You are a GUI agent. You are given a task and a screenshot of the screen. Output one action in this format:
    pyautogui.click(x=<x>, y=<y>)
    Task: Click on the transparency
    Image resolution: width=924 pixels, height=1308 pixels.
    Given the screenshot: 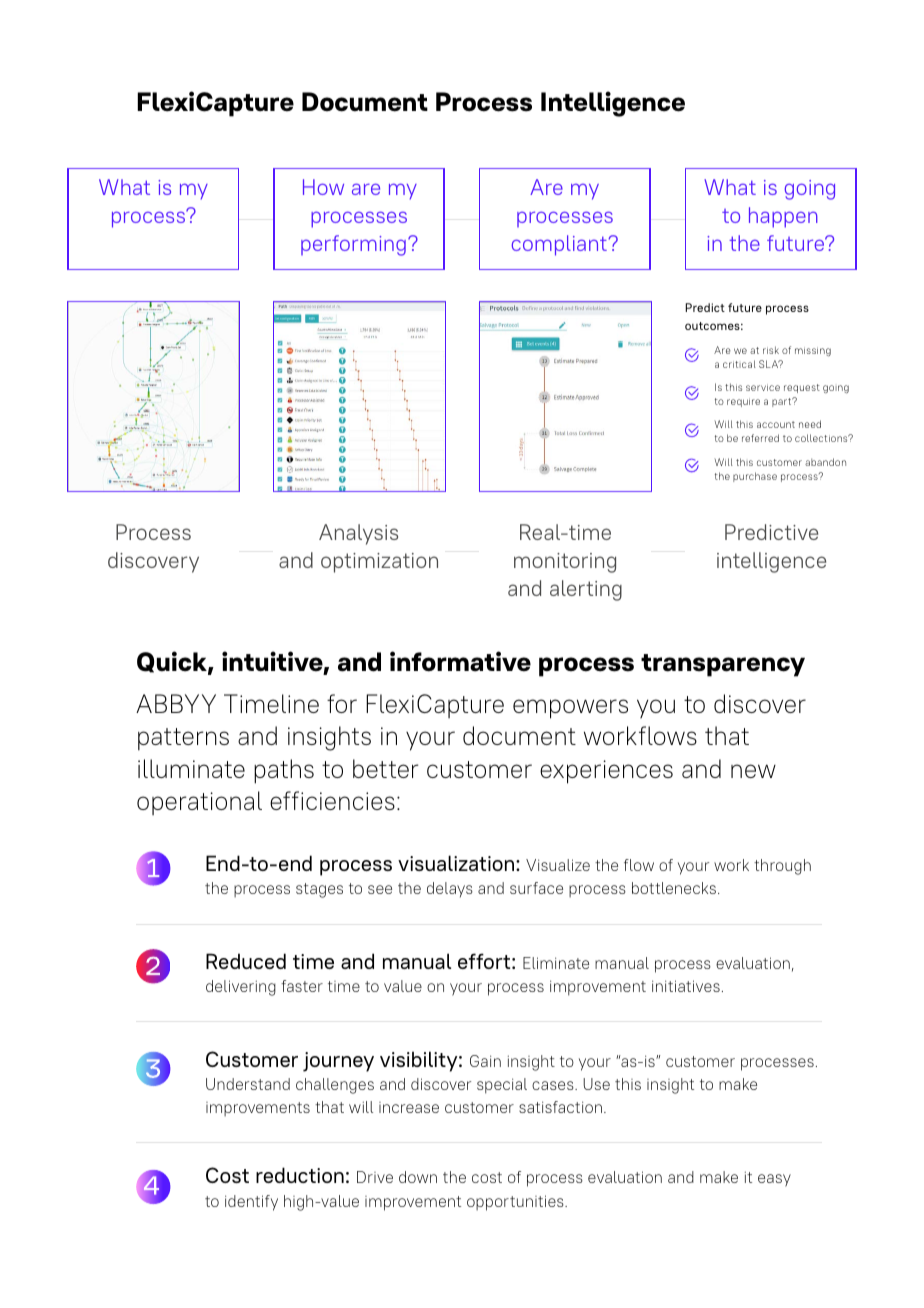 What is the action you would take?
    pyautogui.click(x=723, y=665)
